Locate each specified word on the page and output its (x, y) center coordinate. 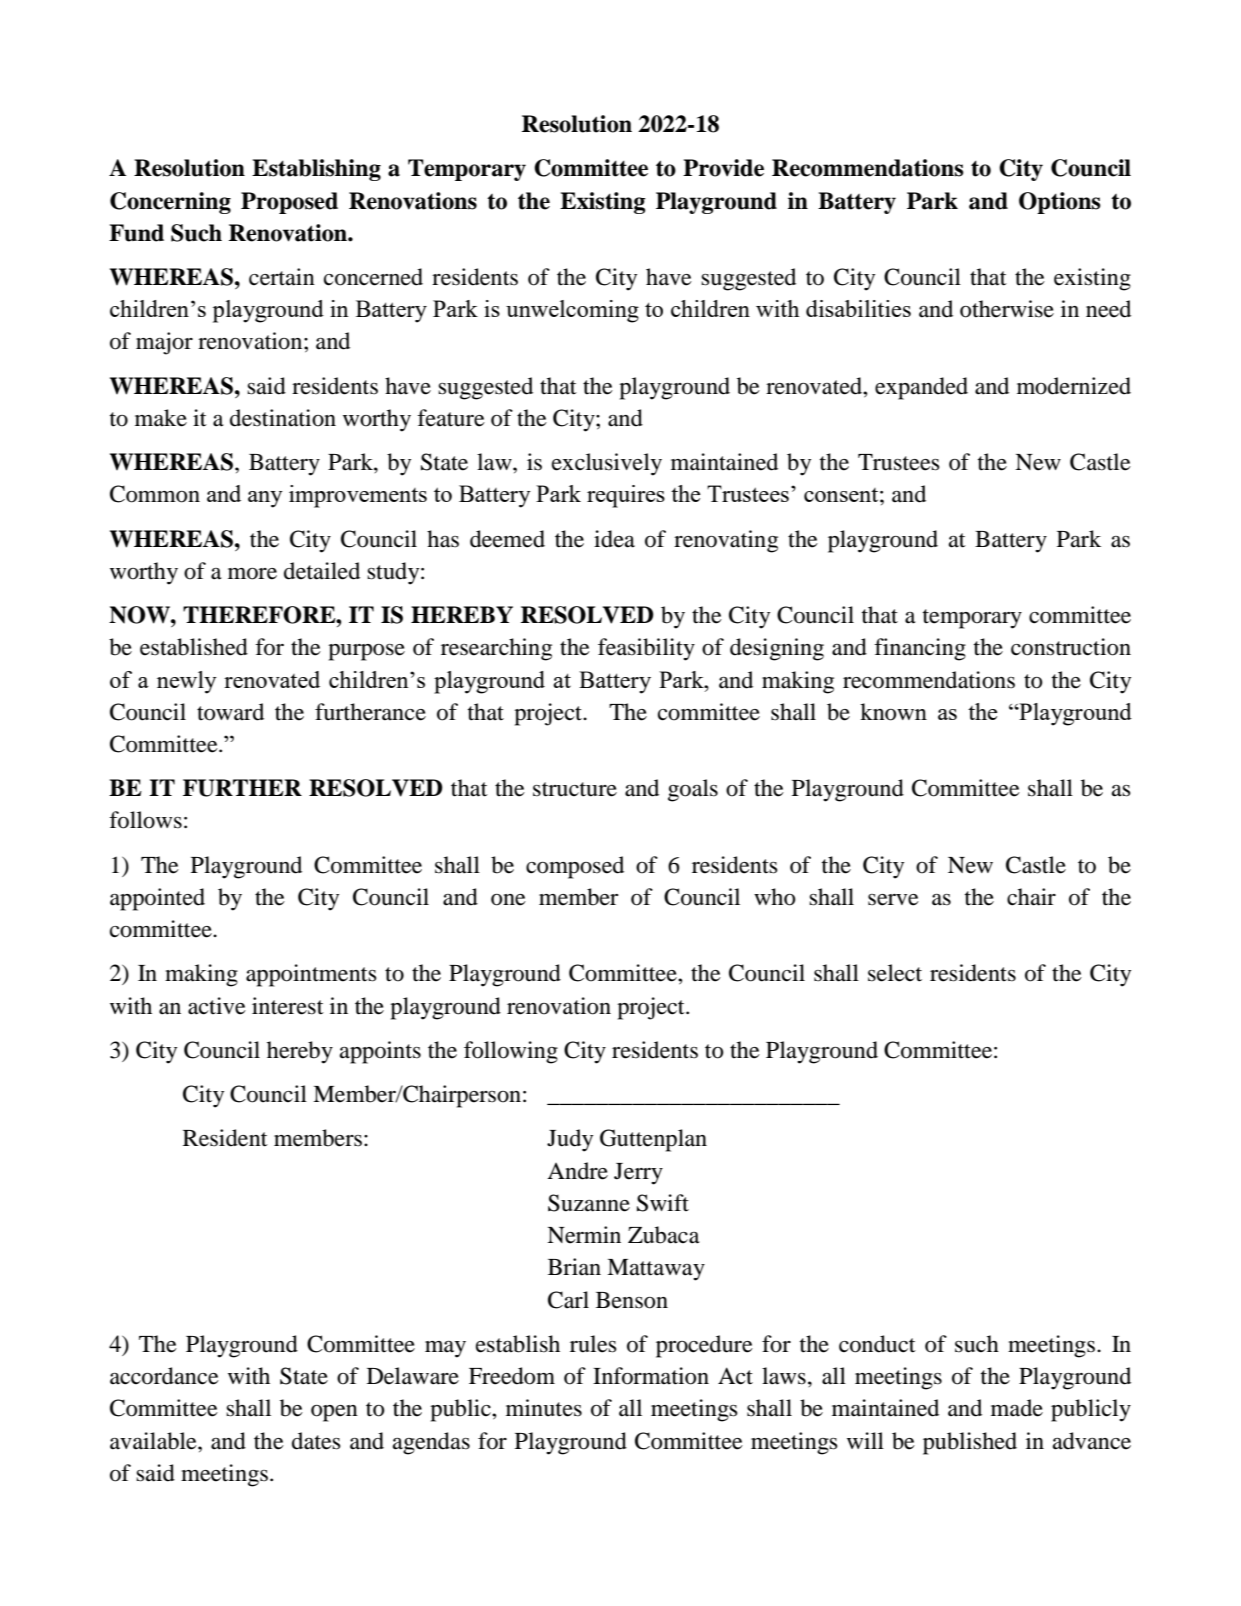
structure (575, 789)
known (893, 712)
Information (651, 1376)
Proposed (289, 203)
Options (1060, 203)
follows (145, 820)
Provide (723, 168)
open (334, 1413)
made (1017, 1408)
